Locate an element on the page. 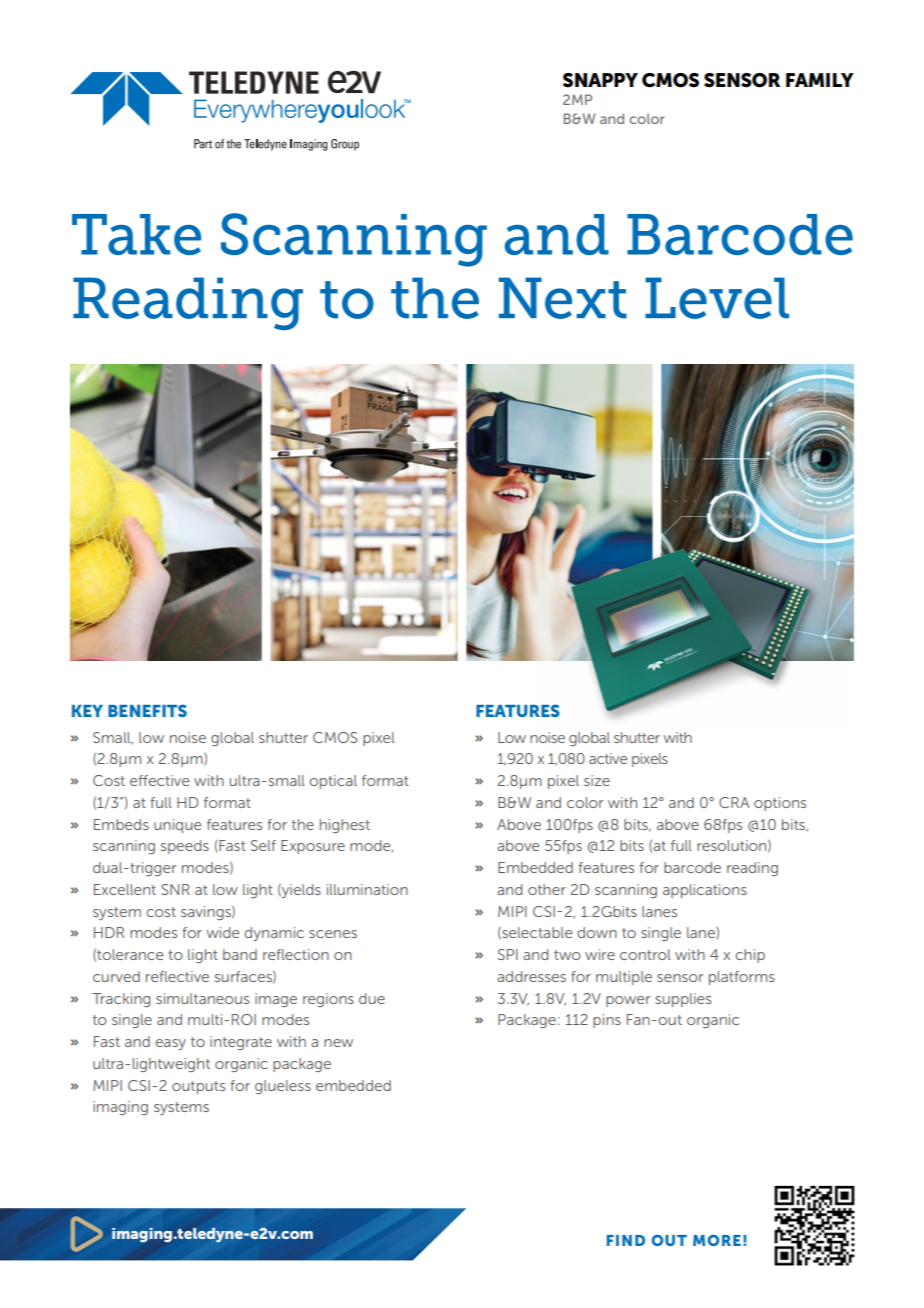 Image resolution: width=924 pixels, height=1308 pixels. active is located at coordinates (608, 758).
